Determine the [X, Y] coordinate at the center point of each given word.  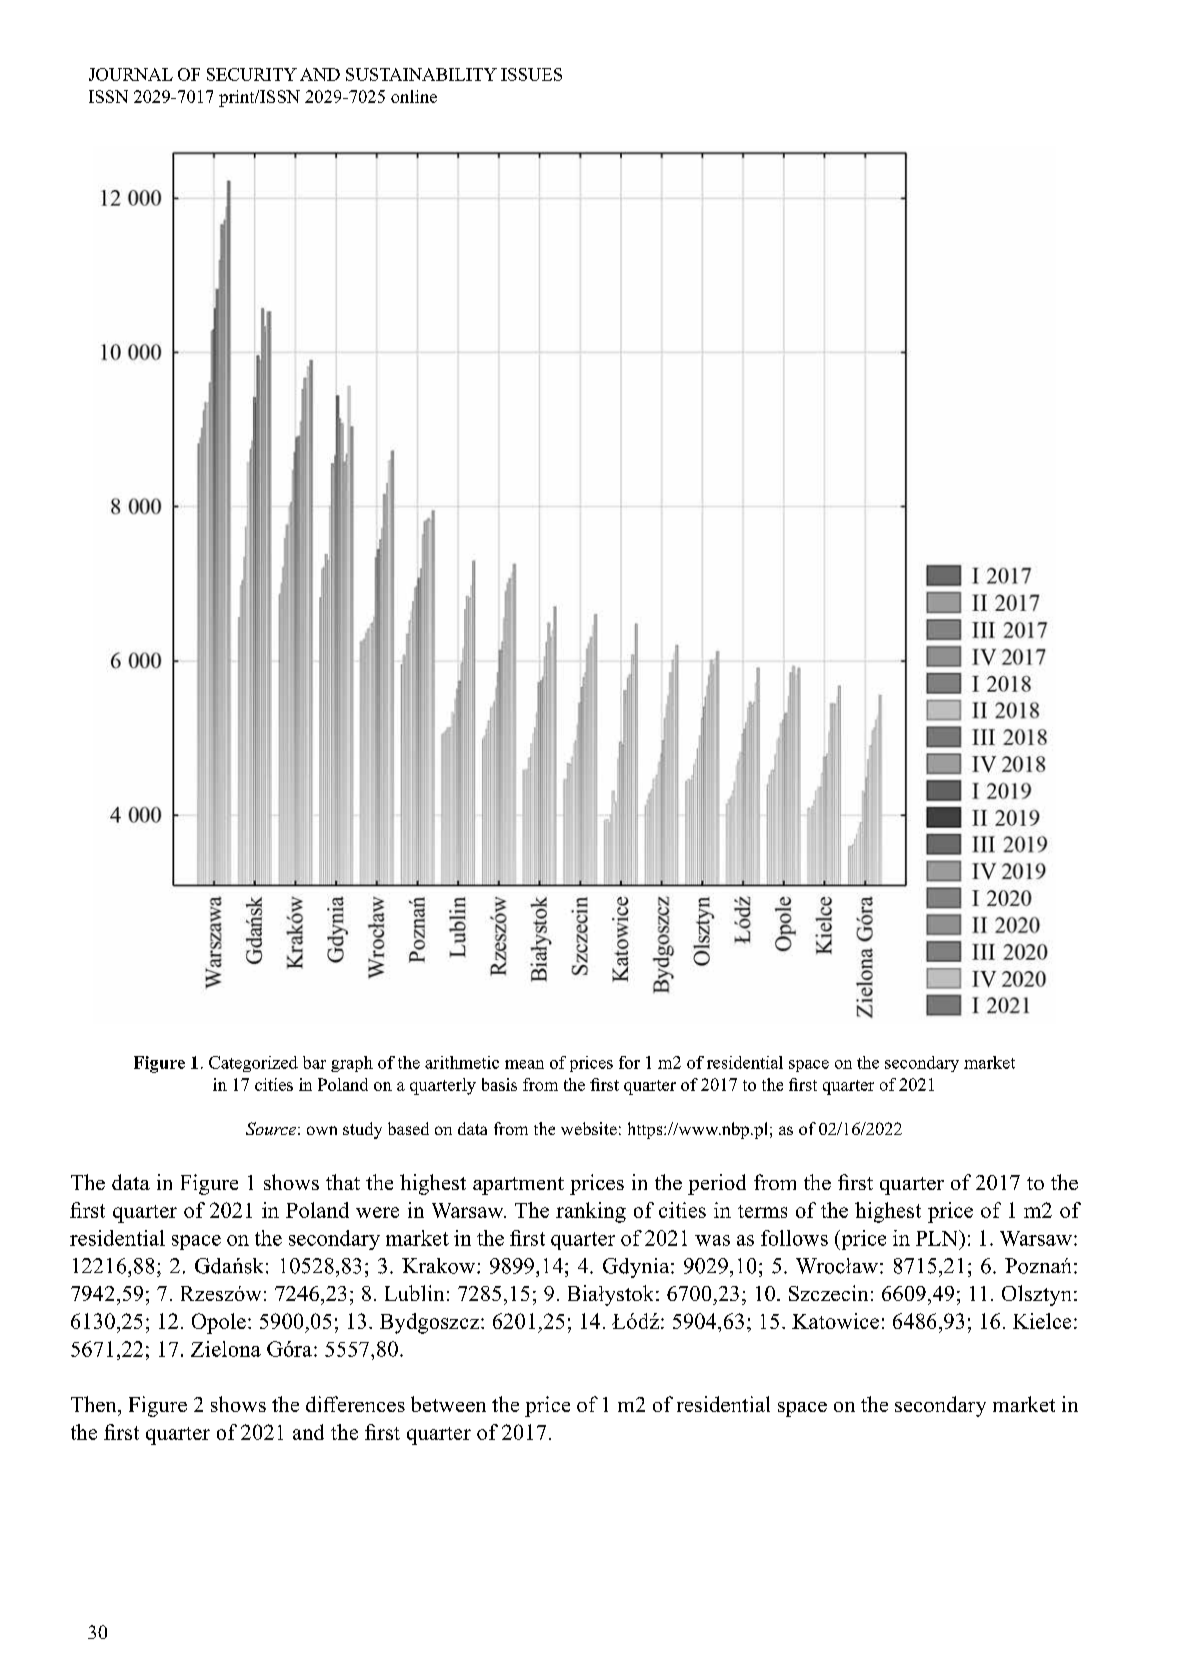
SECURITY [252, 74]
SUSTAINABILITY [421, 74]
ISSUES [531, 74]
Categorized [253, 1064]
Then [95, 1404]
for [629, 1062]
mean [524, 1064]
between [448, 1404]
